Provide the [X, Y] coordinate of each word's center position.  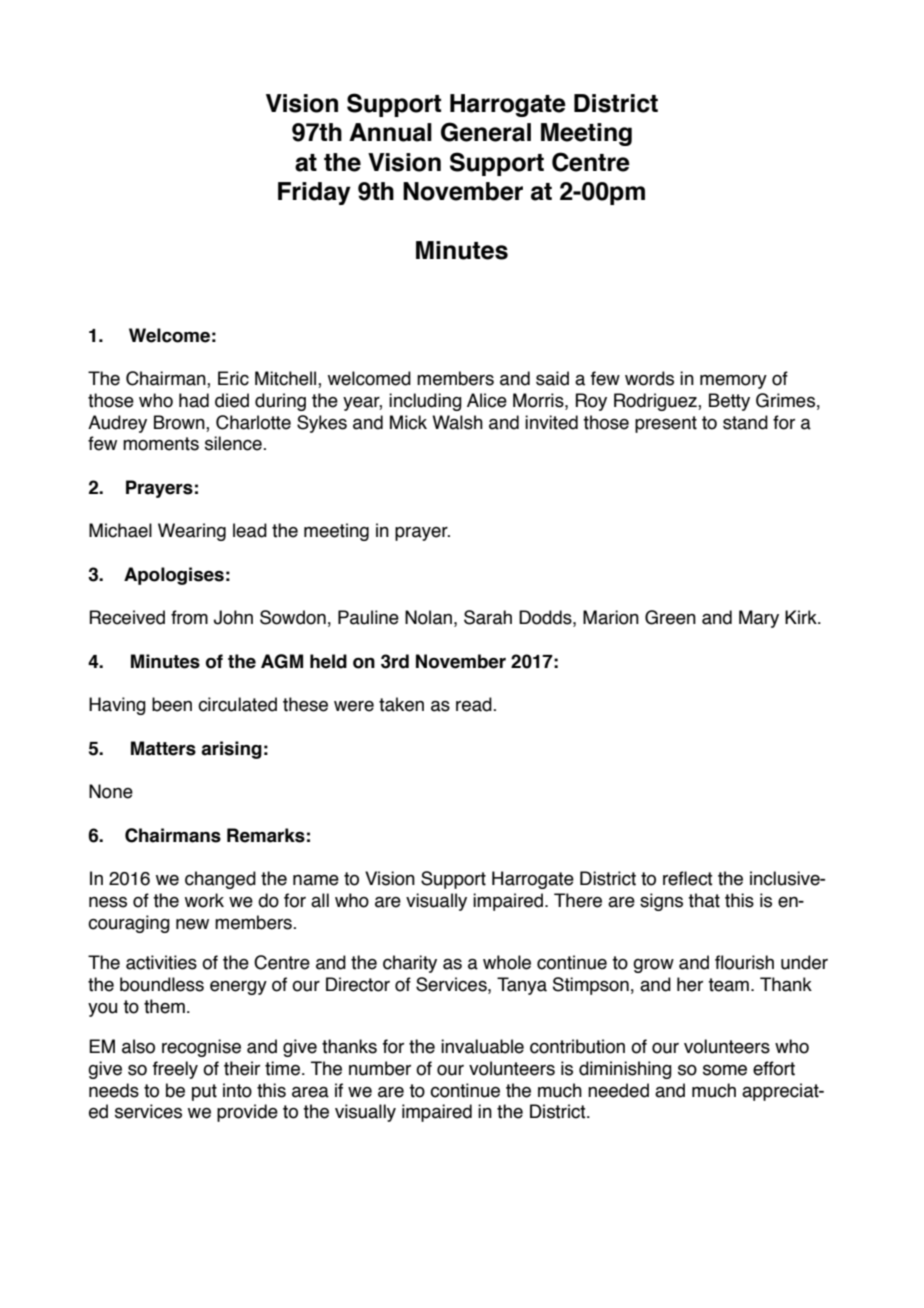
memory [733, 382]
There [578, 900]
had [194, 400]
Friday [314, 193]
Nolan [428, 617]
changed [220, 880]
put [204, 1092]
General [486, 132]
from [189, 617]
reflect [688, 878]
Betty [729, 402]
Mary [759, 619]
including [425, 402]
